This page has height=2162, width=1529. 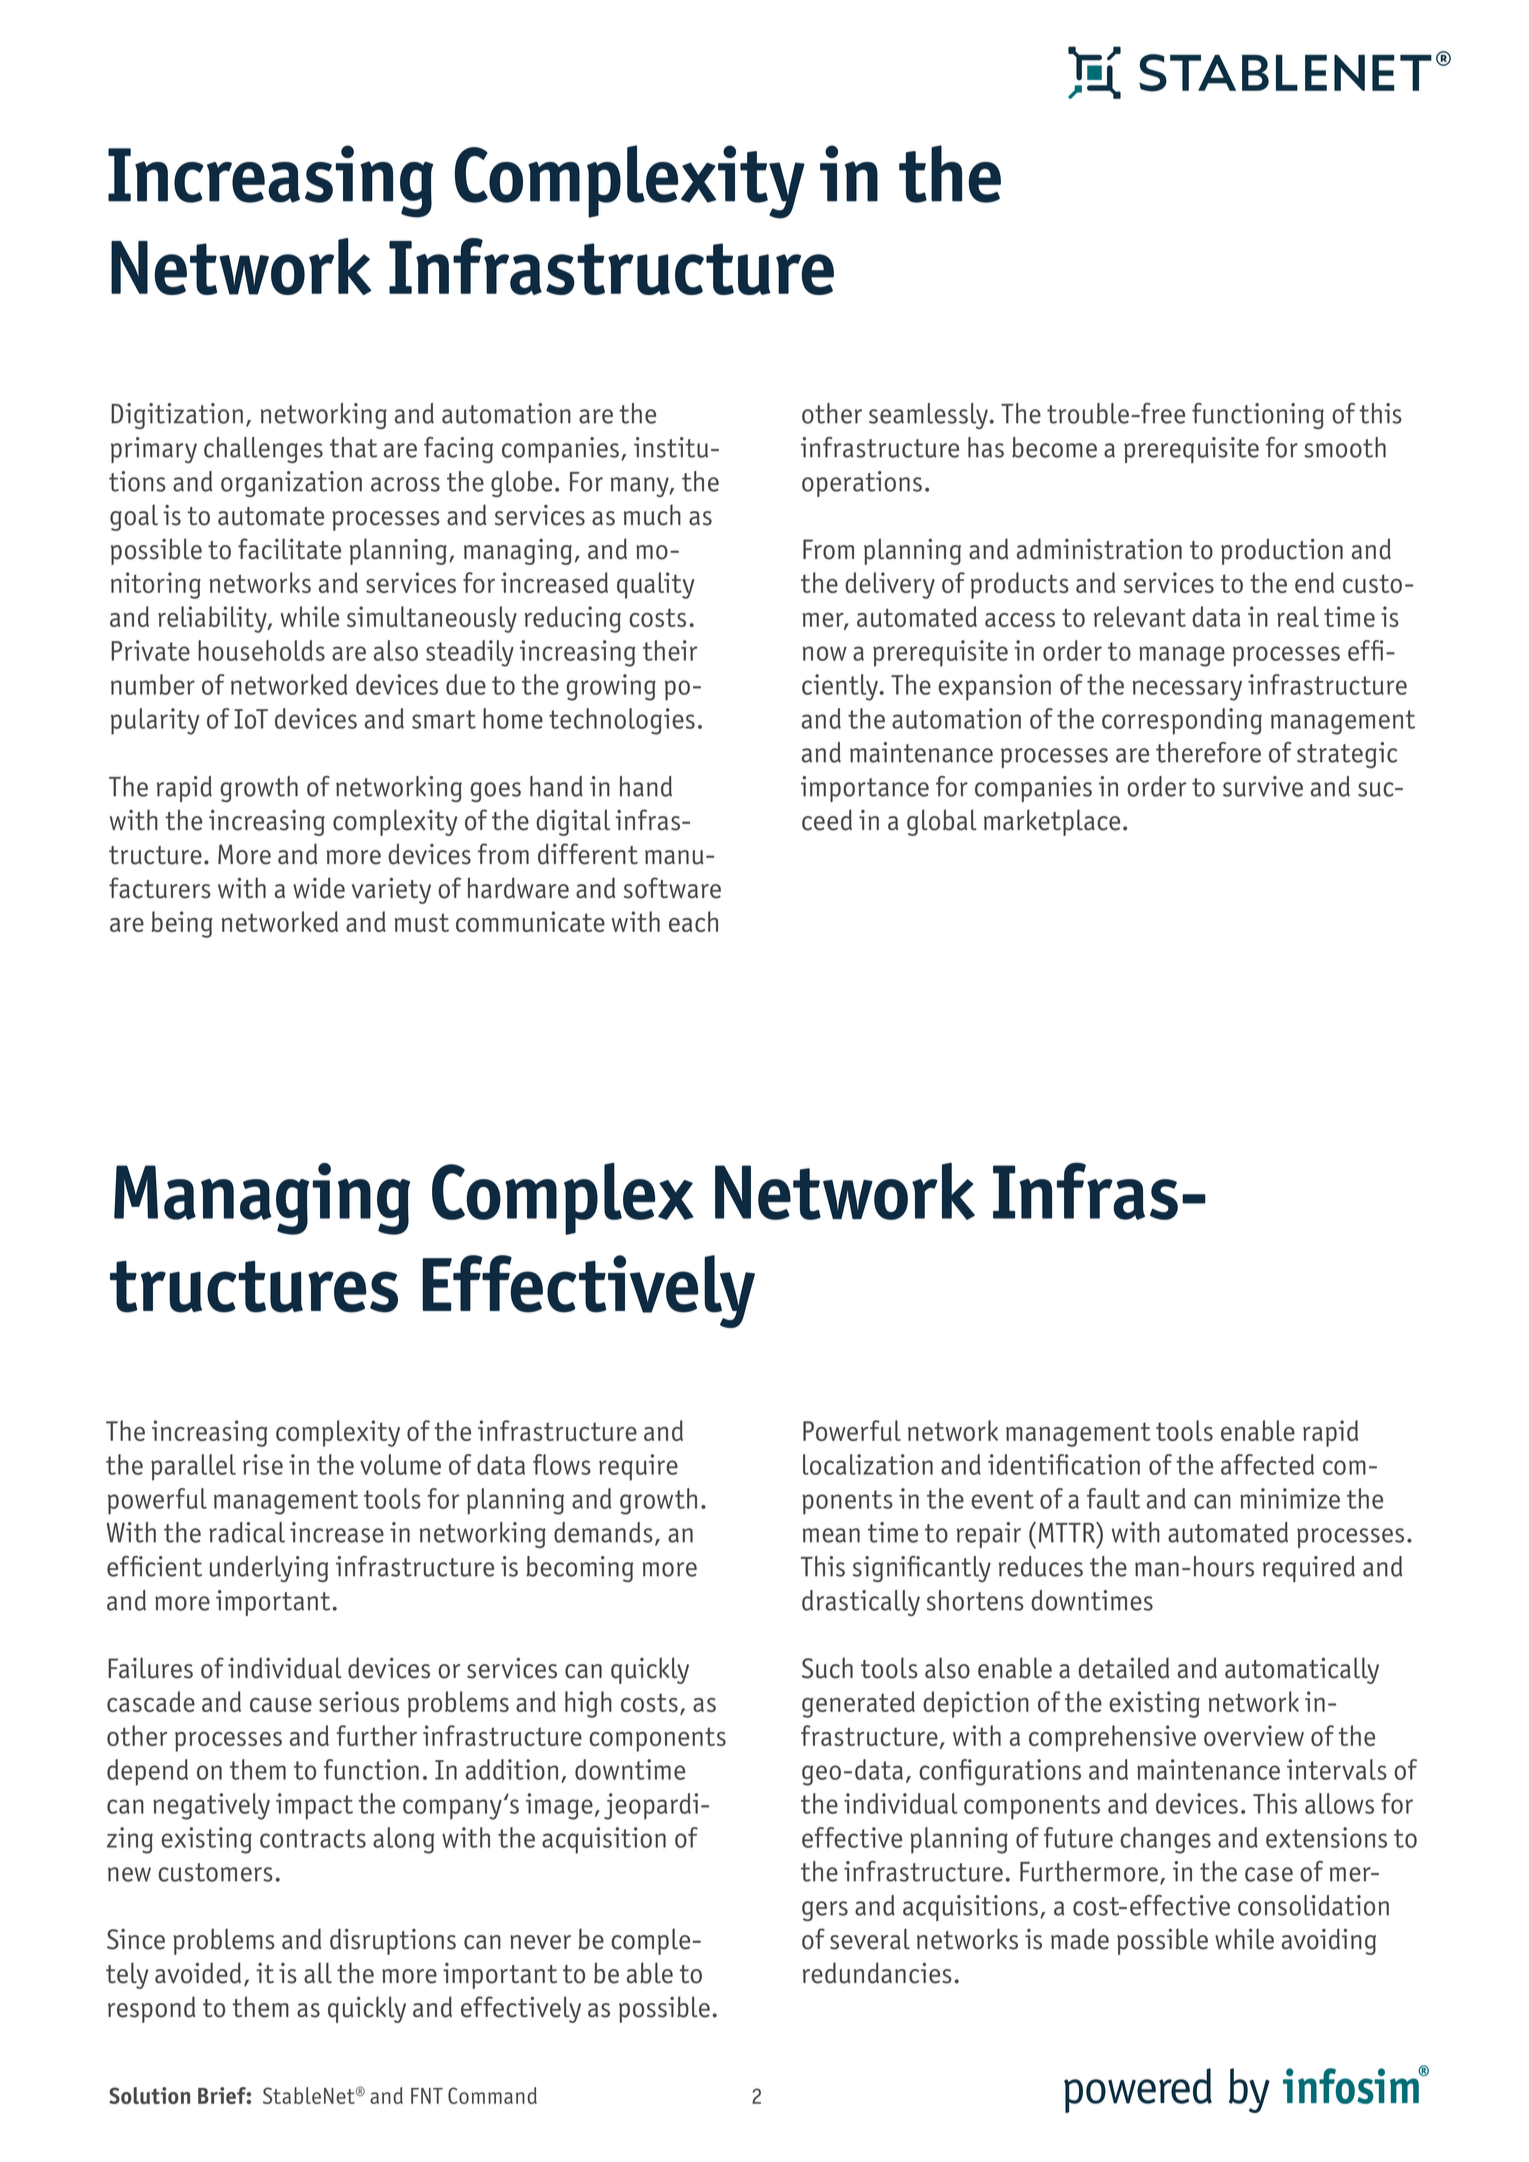 I want to click on affected, so click(x=1267, y=1464).
